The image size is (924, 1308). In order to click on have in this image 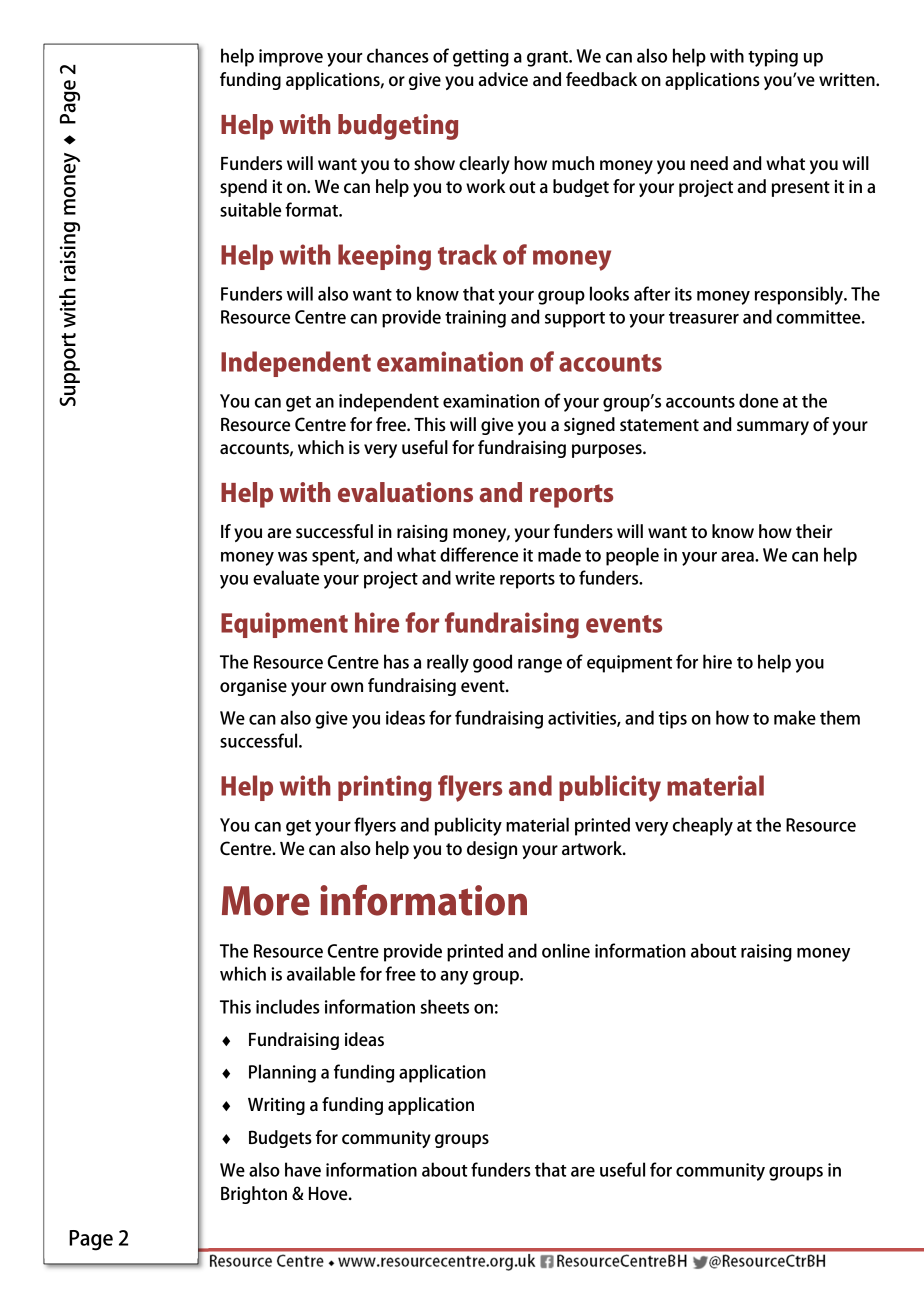, I will do `click(303, 1169)`.
